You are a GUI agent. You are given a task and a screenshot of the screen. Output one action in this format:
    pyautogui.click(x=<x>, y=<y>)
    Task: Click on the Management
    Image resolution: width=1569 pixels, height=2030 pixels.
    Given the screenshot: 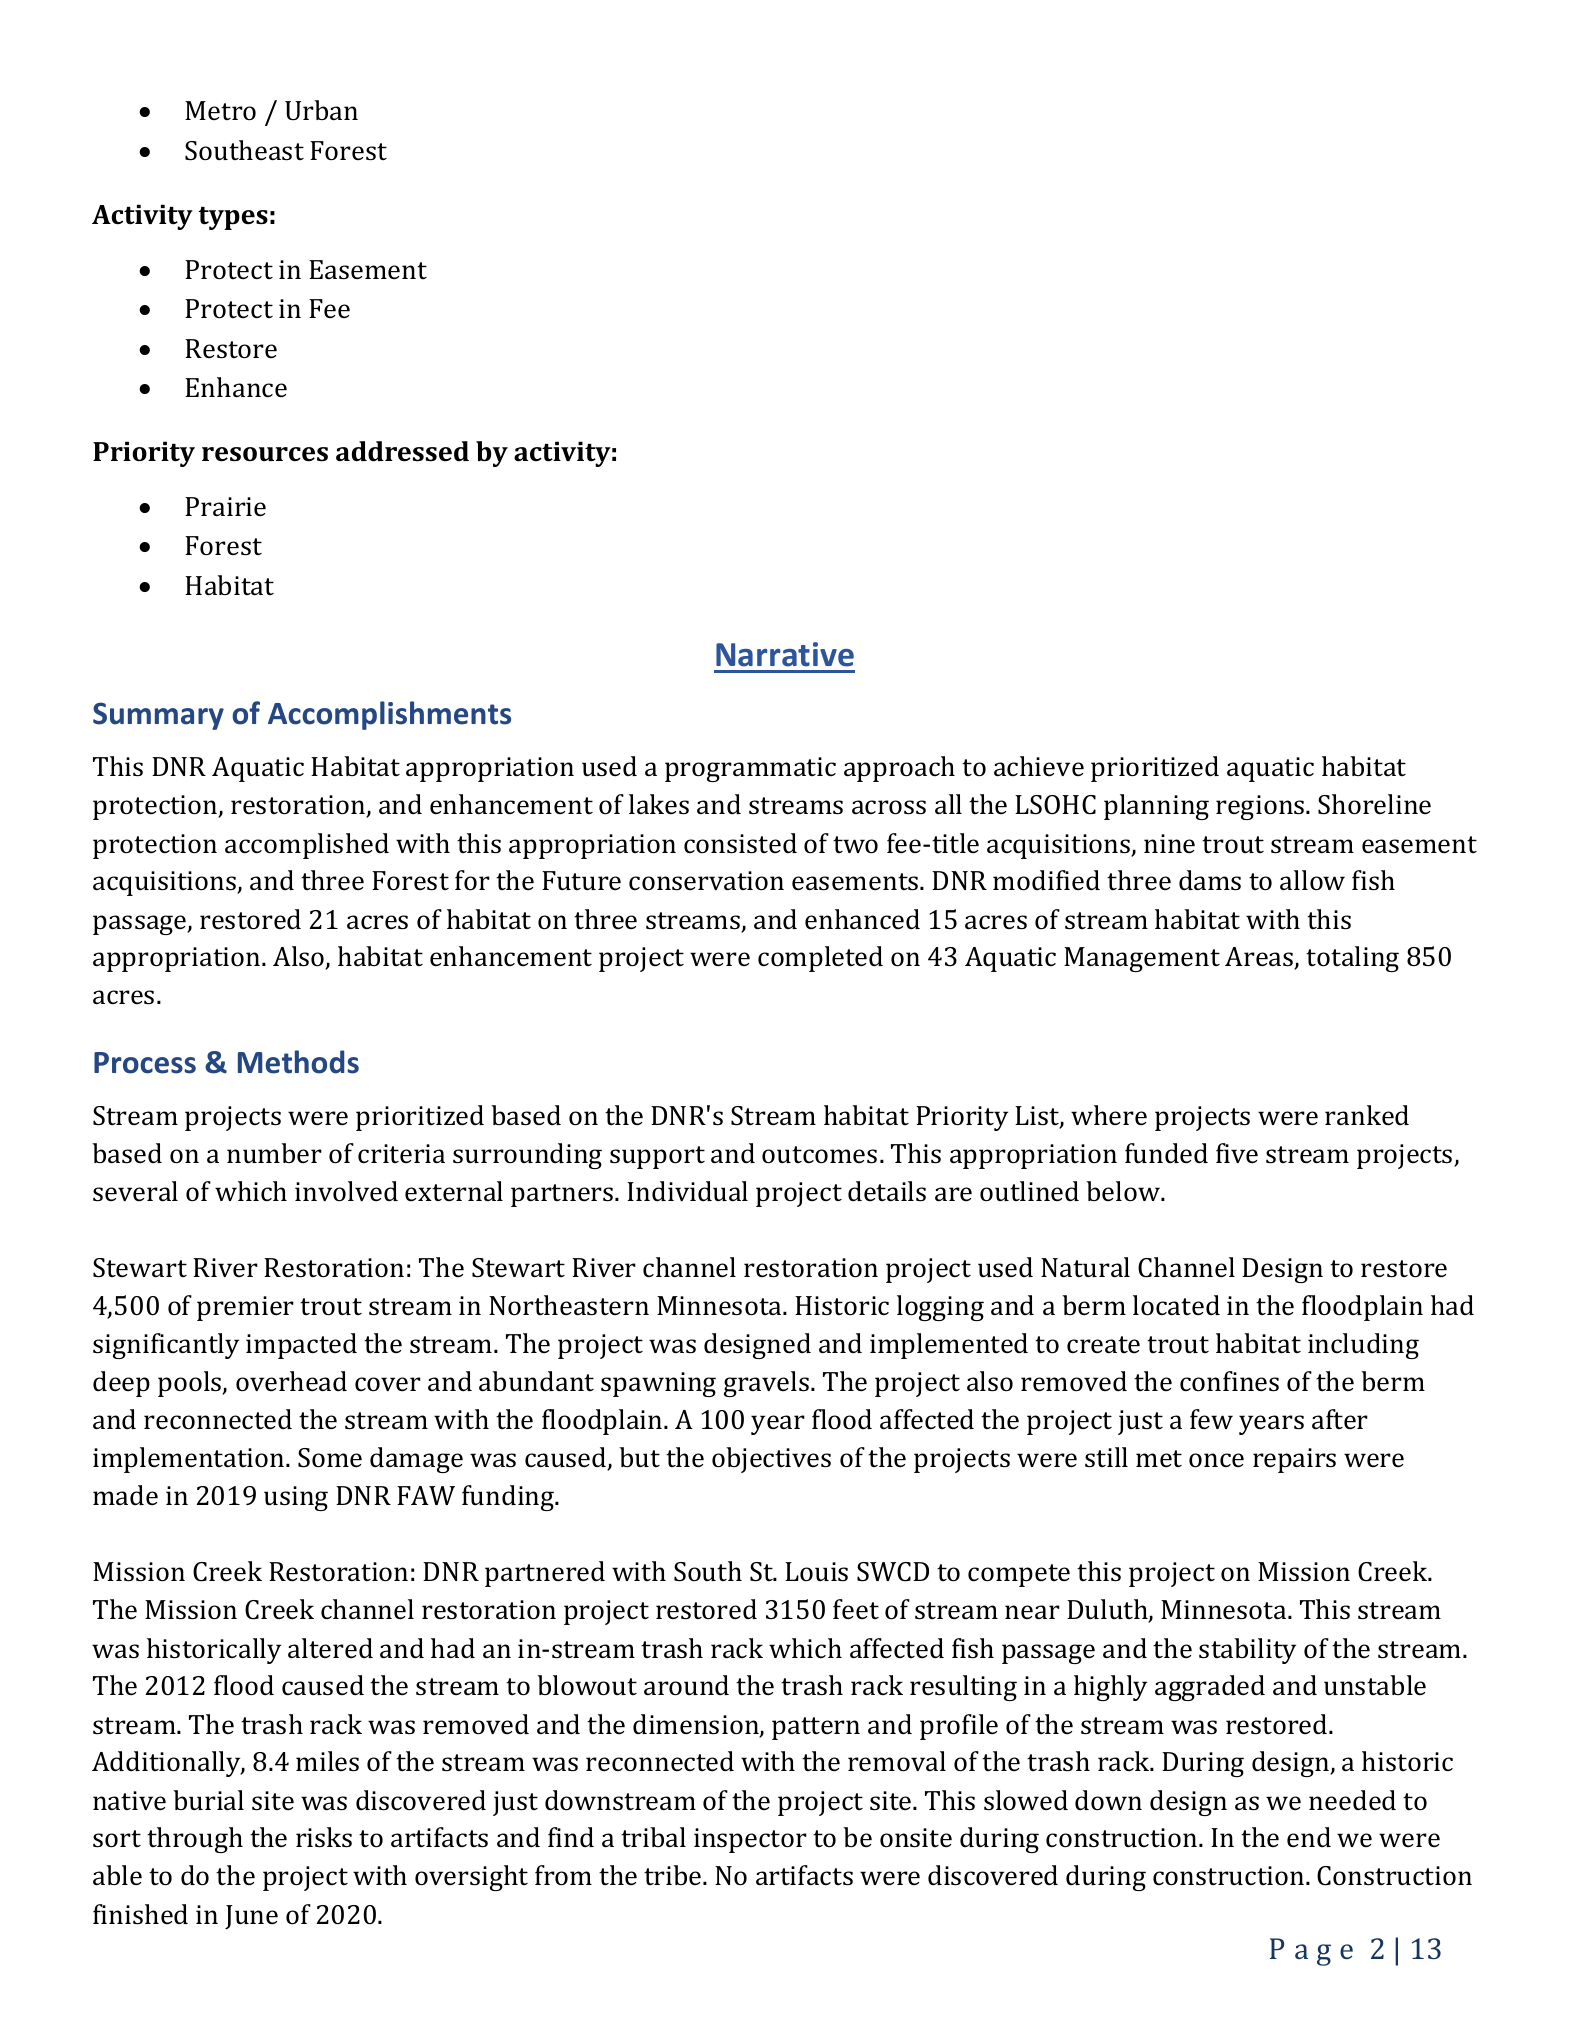 What is the action you would take?
    pyautogui.click(x=1142, y=959)
